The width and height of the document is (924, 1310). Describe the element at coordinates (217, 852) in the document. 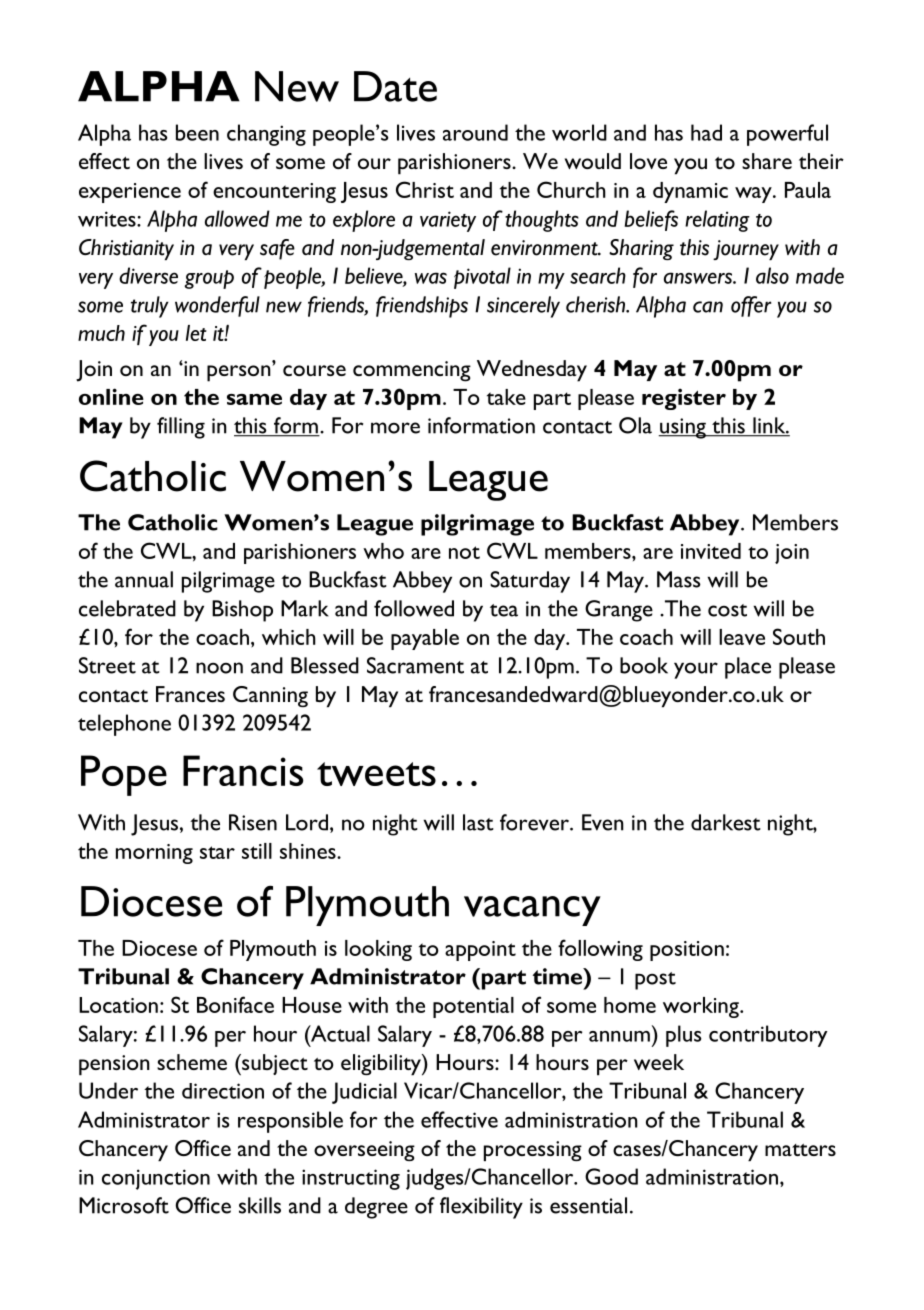

I see `star` at that location.
